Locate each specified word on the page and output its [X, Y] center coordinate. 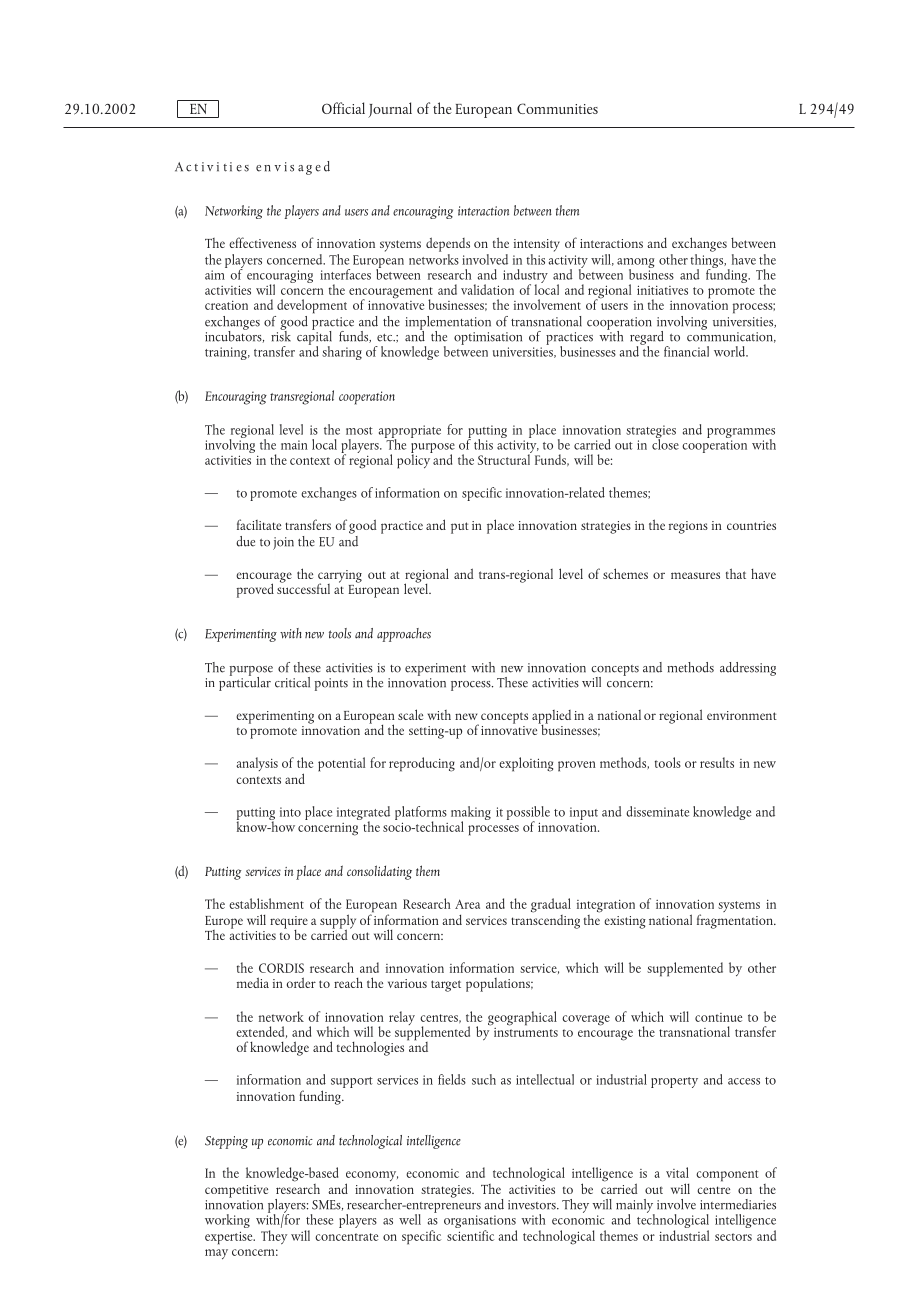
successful [303, 587]
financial [686, 351]
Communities [557, 108]
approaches [404, 635]
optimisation [488, 338]
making [471, 814]
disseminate [657, 811]
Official [343, 108]
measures [695, 575]
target [446, 986]
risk [281, 335]
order [301, 982]
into [290, 812]
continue [718, 1017]
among [636, 264]
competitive [236, 1191]
